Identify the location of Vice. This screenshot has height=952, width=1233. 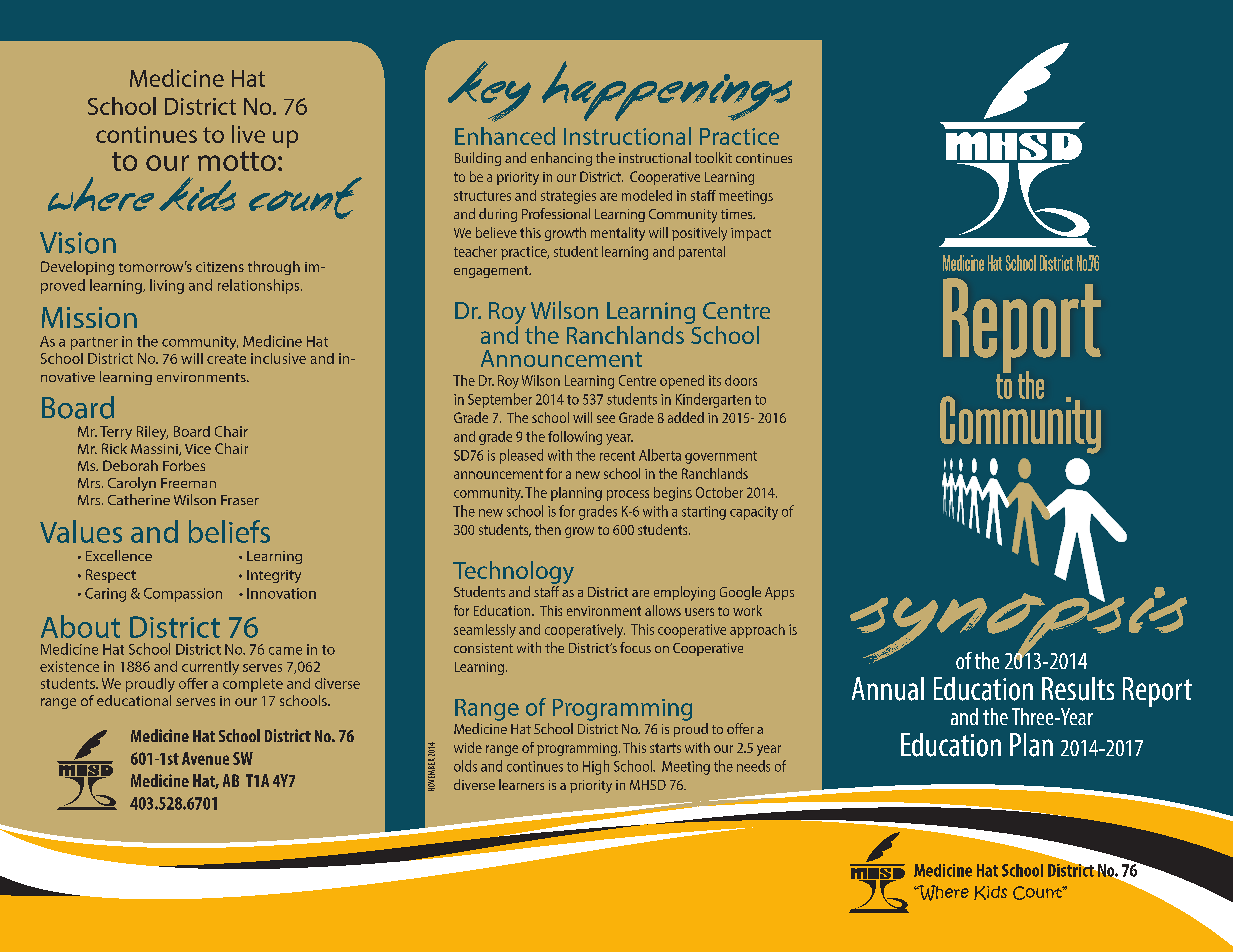
(198, 449).
